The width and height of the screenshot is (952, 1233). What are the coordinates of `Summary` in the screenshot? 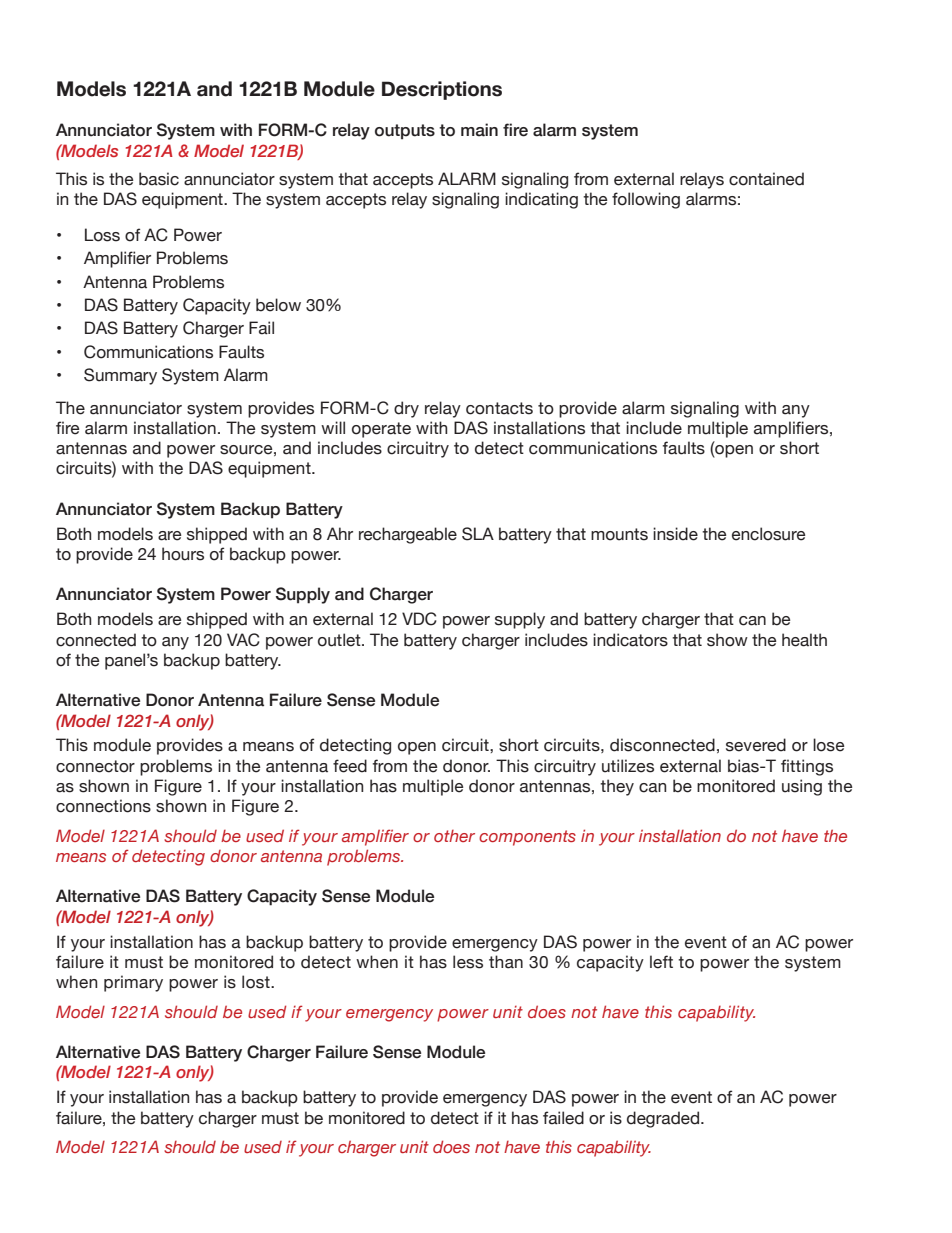 It's located at (120, 376).
